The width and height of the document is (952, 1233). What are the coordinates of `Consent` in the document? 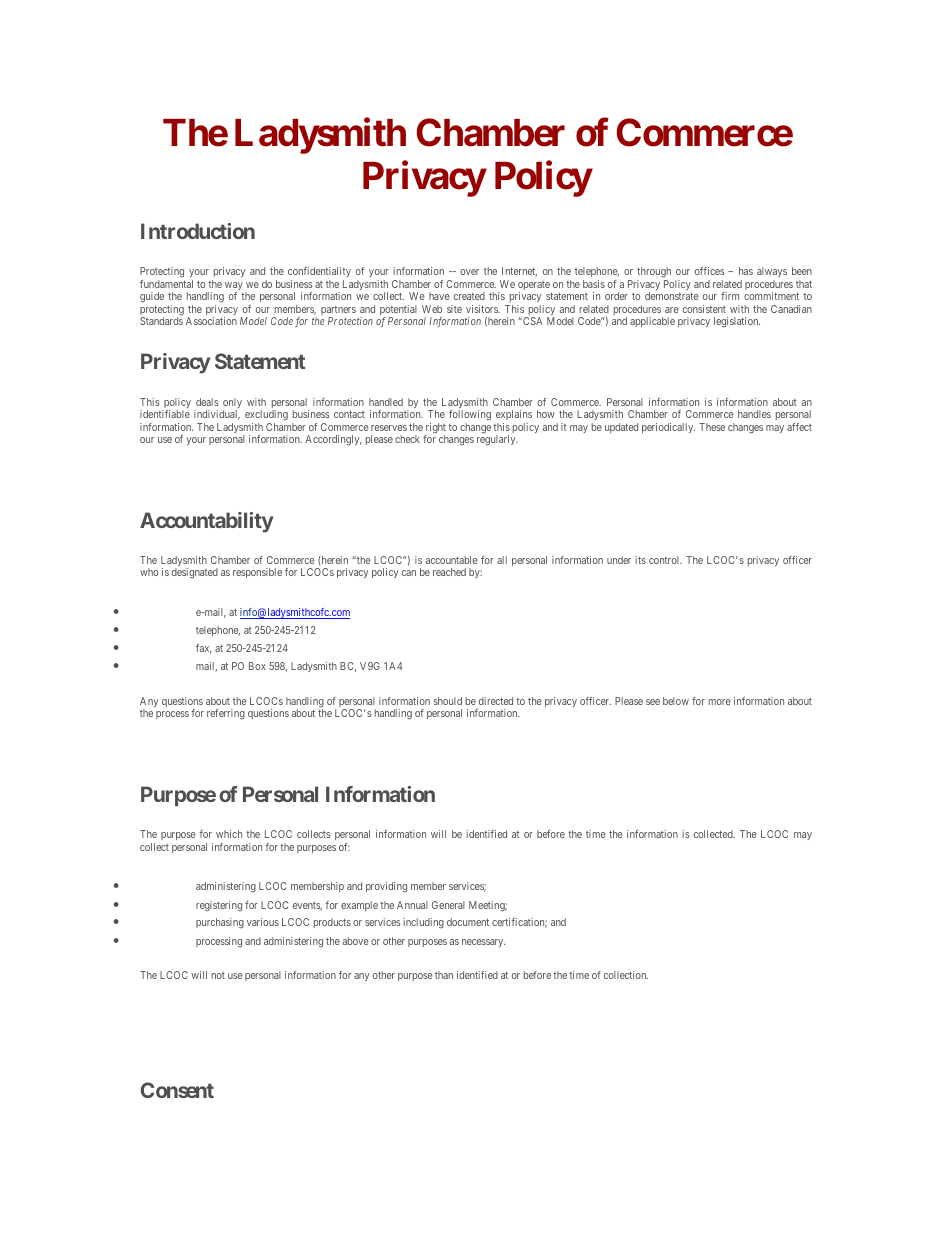 It's located at (177, 1090).
